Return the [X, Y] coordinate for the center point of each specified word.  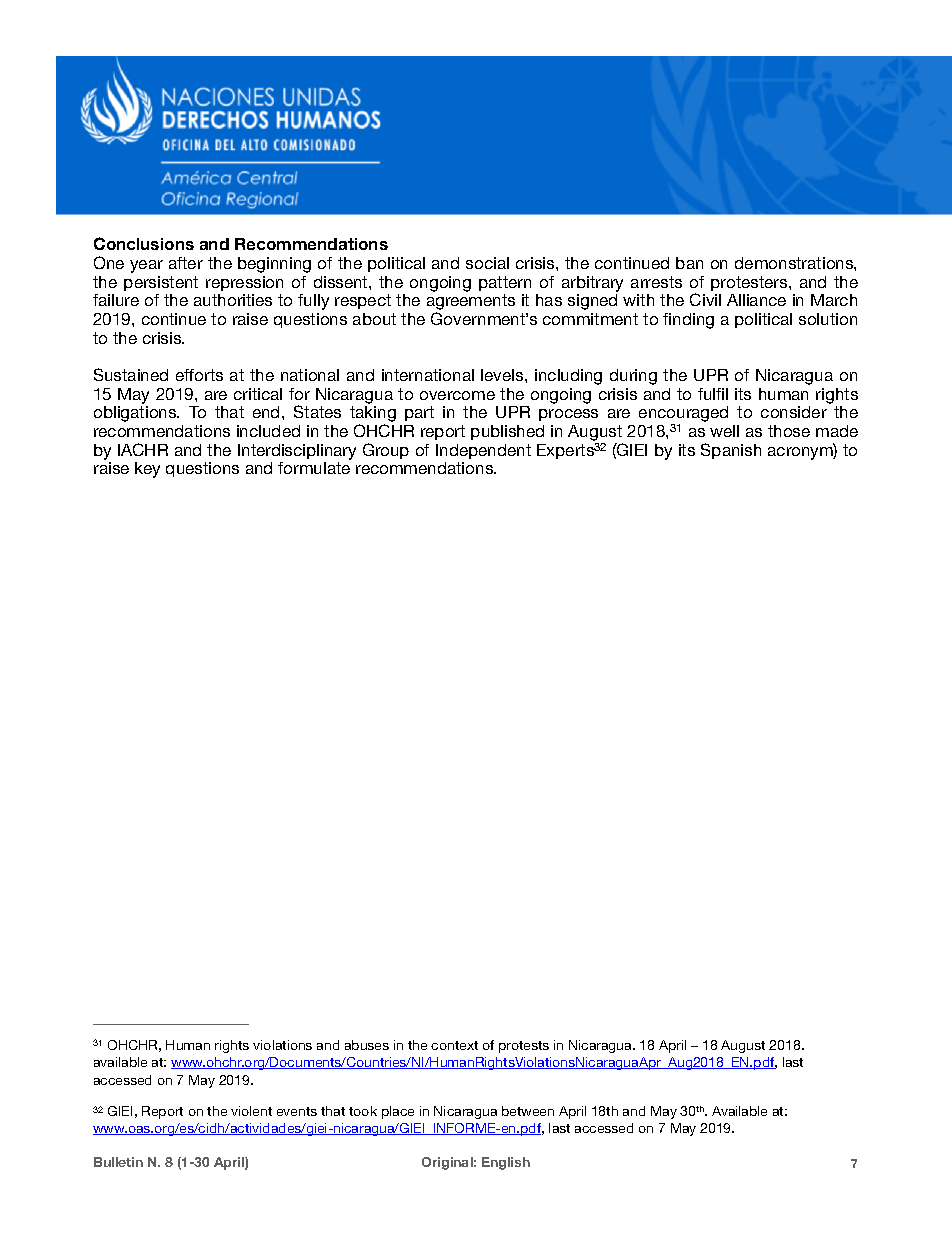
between [528, 1111]
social [487, 263]
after [186, 263]
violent [251, 1111]
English [506, 1163]
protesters [750, 283]
